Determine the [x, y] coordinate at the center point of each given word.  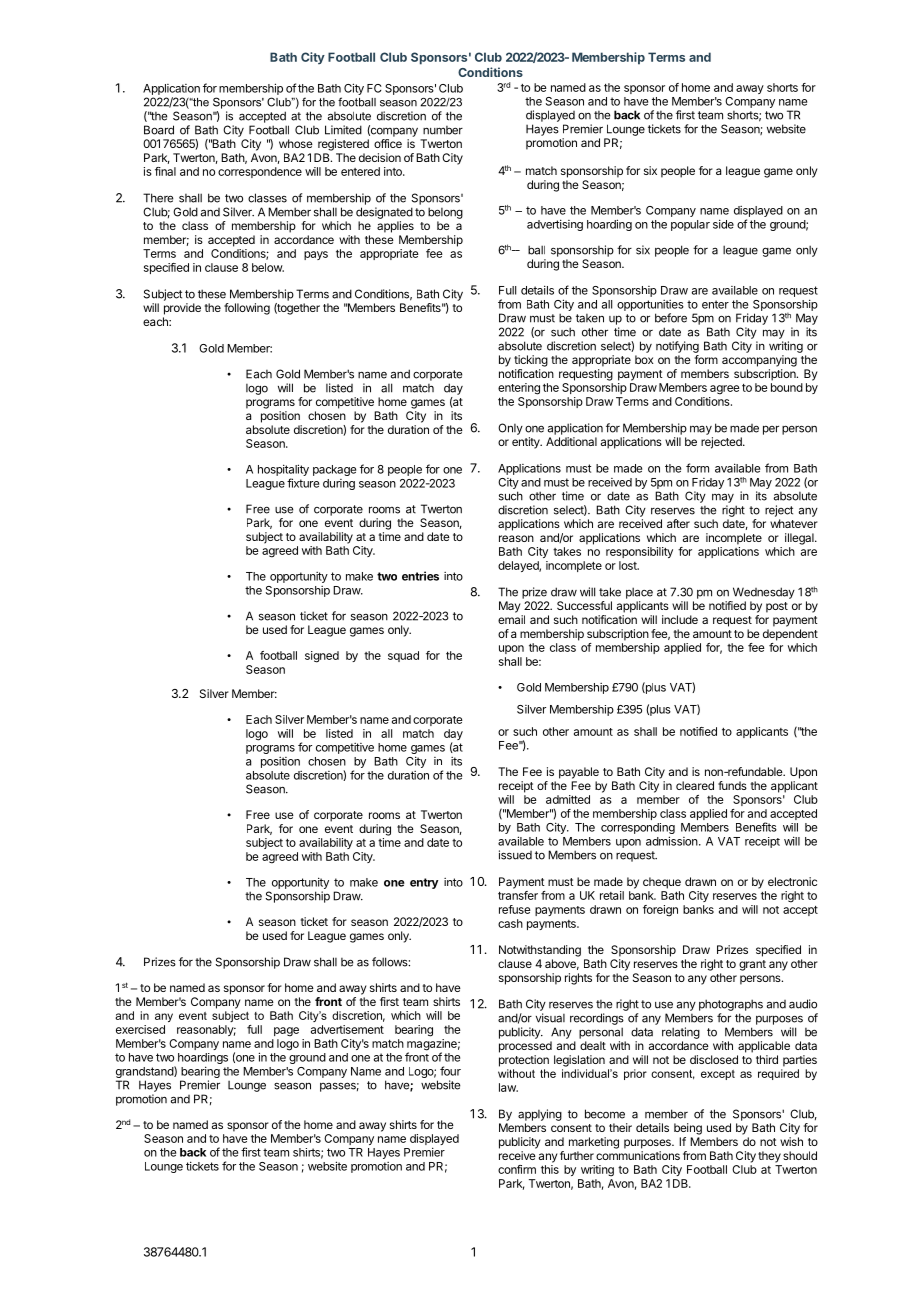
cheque [662, 883]
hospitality [283, 470]
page [286, 1032]
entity [527, 443]
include [680, 619]
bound [787, 387]
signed [322, 657]
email [511, 619]
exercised [140, 1029]
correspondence [260, 172]
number [443, 130]
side [723, 224]
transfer [518, 895]
